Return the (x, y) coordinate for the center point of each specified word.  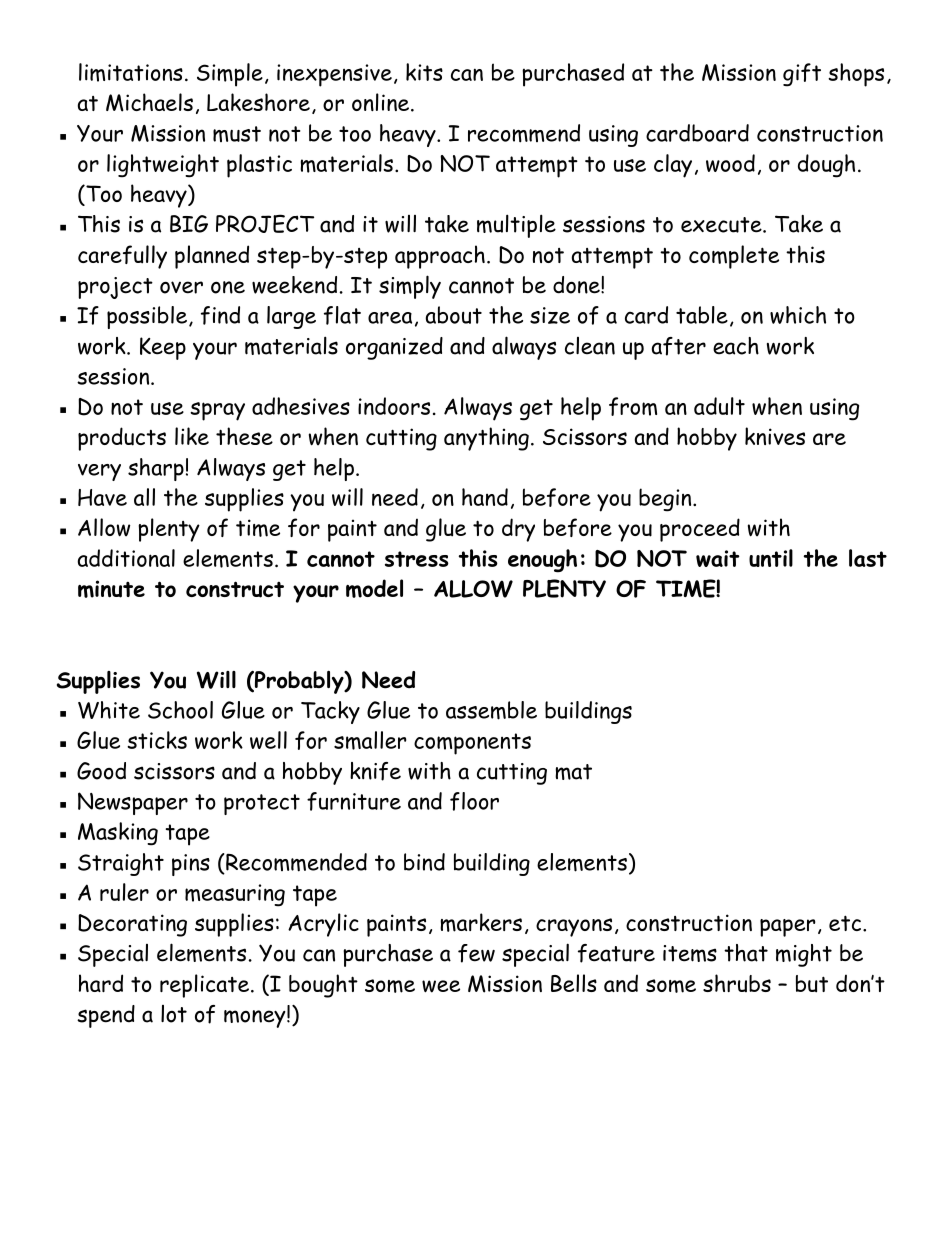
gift (802, 75)
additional (126, 558)
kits (424, 72)
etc (845, 923)
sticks (157, 740)
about (454, 315)
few (476, 953)
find (220, 315)
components (472, 744)
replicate (206, 986)
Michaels (149, 102)
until (771, 558)
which (798, 315)
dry (518, 530)
